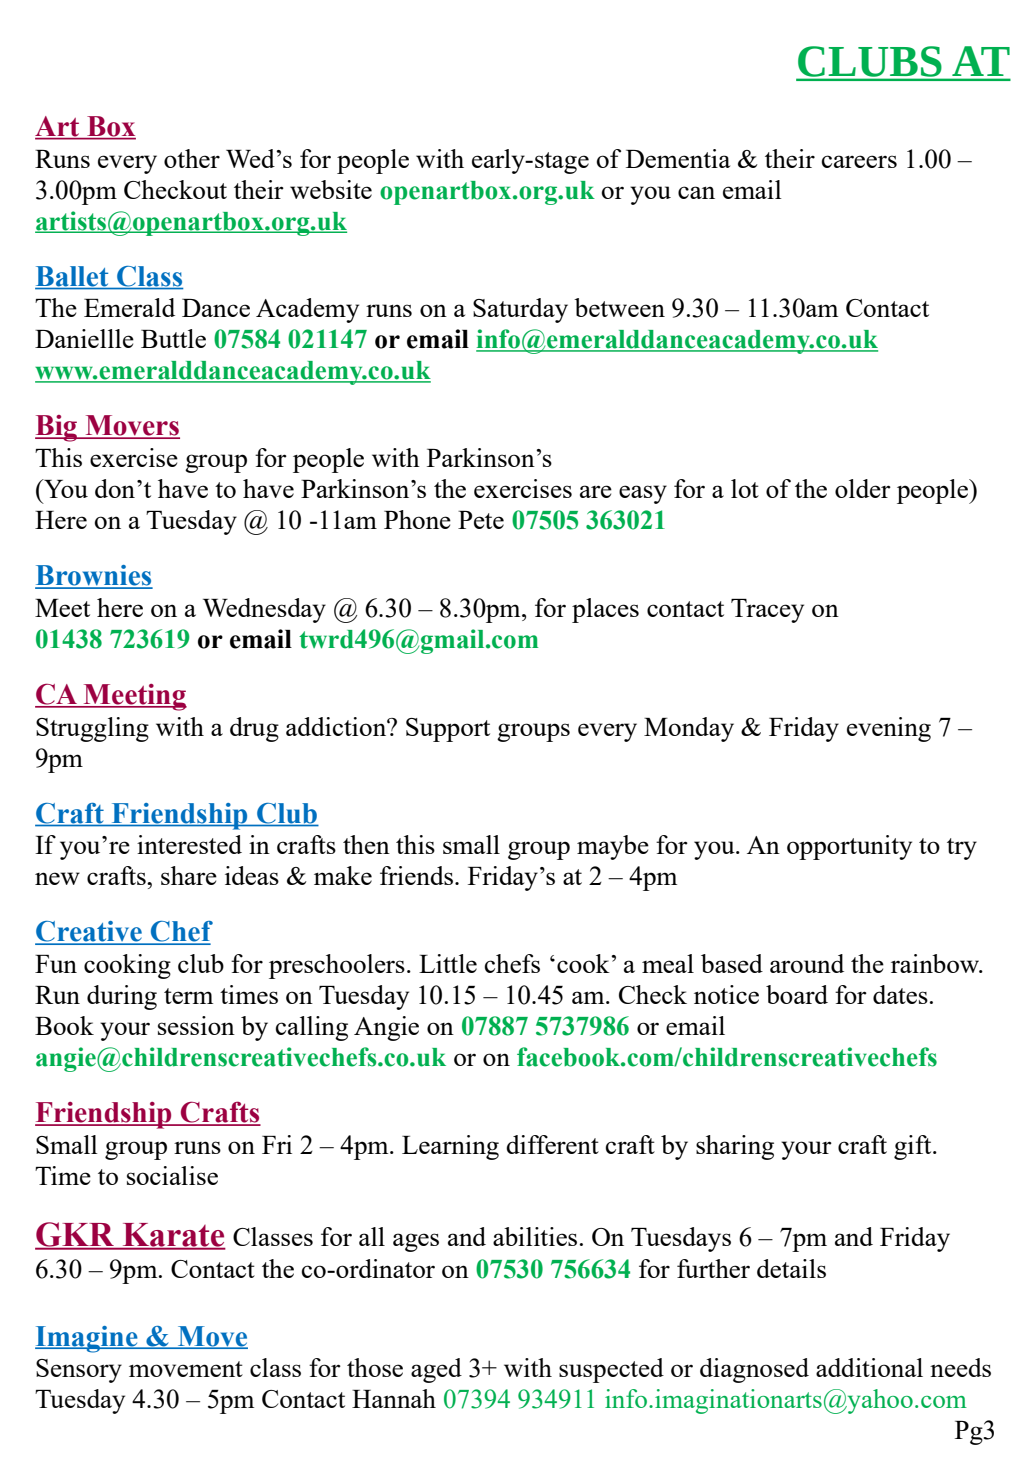 The image size is (1031, 1463). Describe the element at coordinates (189, 844) in the document. I see `interested` at that location.
